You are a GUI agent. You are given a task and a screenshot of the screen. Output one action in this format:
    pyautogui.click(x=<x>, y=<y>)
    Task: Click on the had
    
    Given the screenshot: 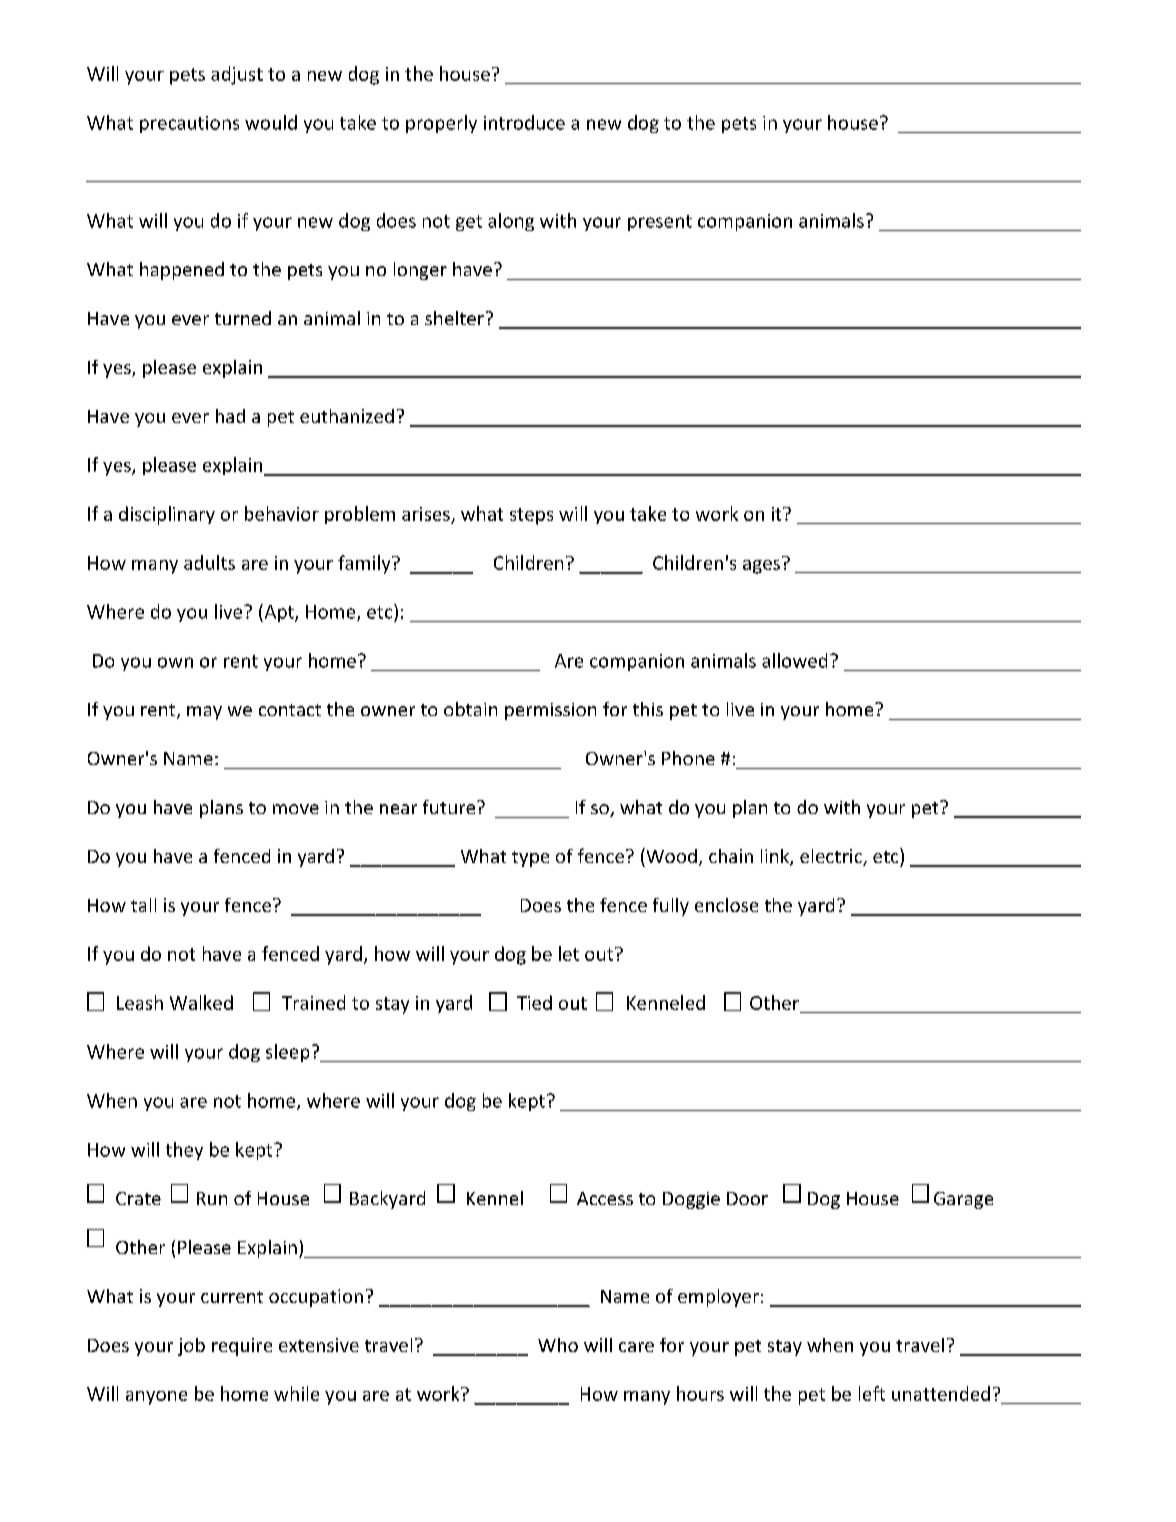 What is the action you would take?
    pyautogui.click(x=230, y=416)
